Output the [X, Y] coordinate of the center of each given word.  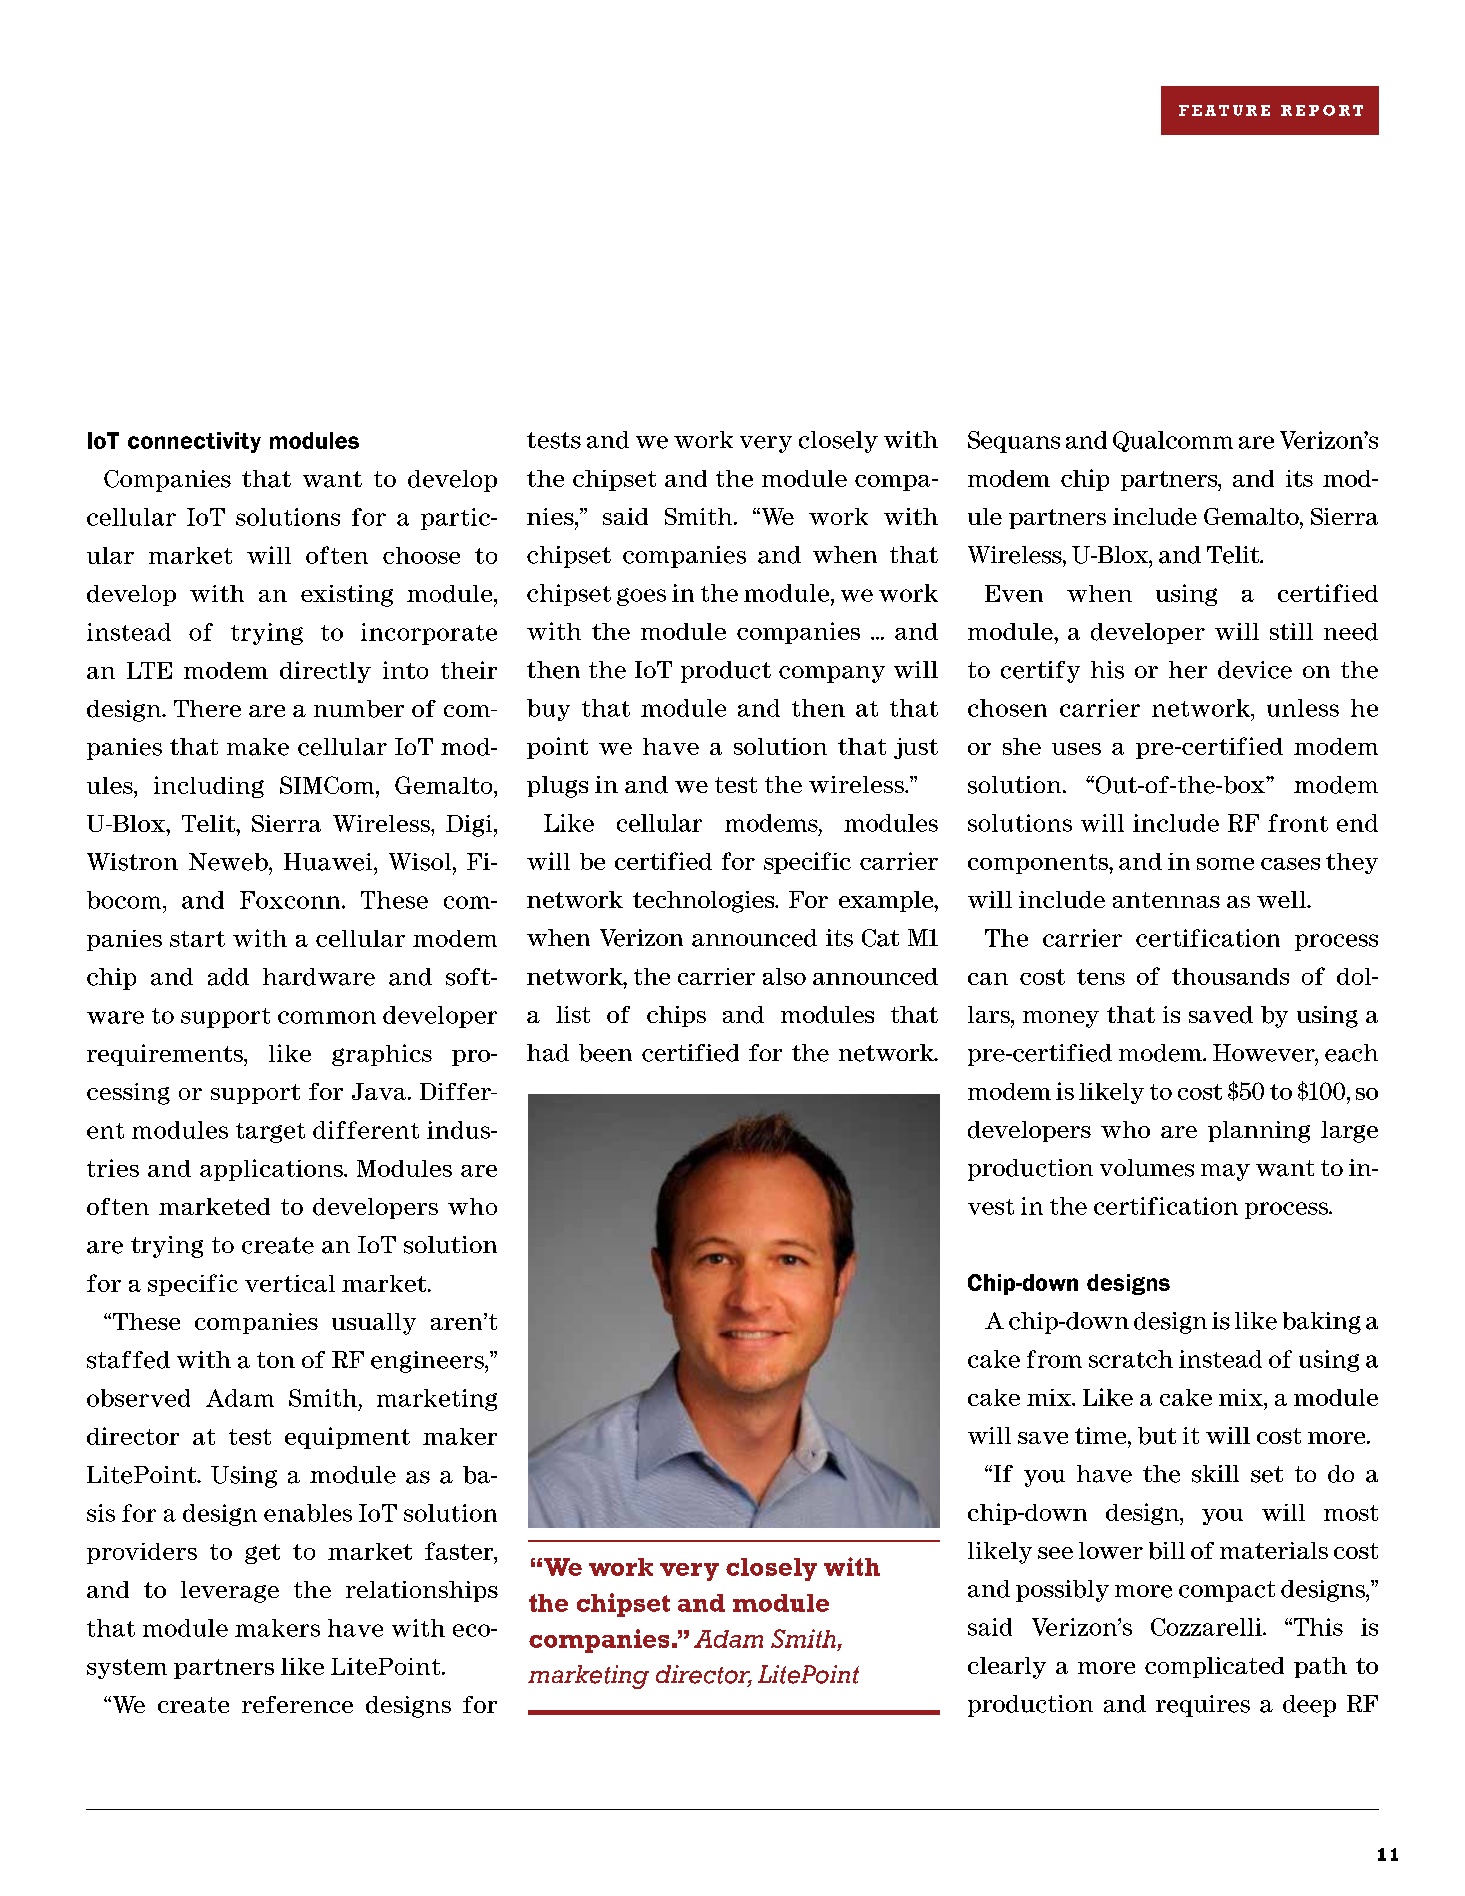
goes [641, 597]
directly [325, 672]
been [605, 1053]
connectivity [194, 442]
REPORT [1322, 110]
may [1225, 1172]
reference [297, 1704]
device [1255, 670]
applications [272, 1170]
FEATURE [1224, 110]
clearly [1007, 1668]
